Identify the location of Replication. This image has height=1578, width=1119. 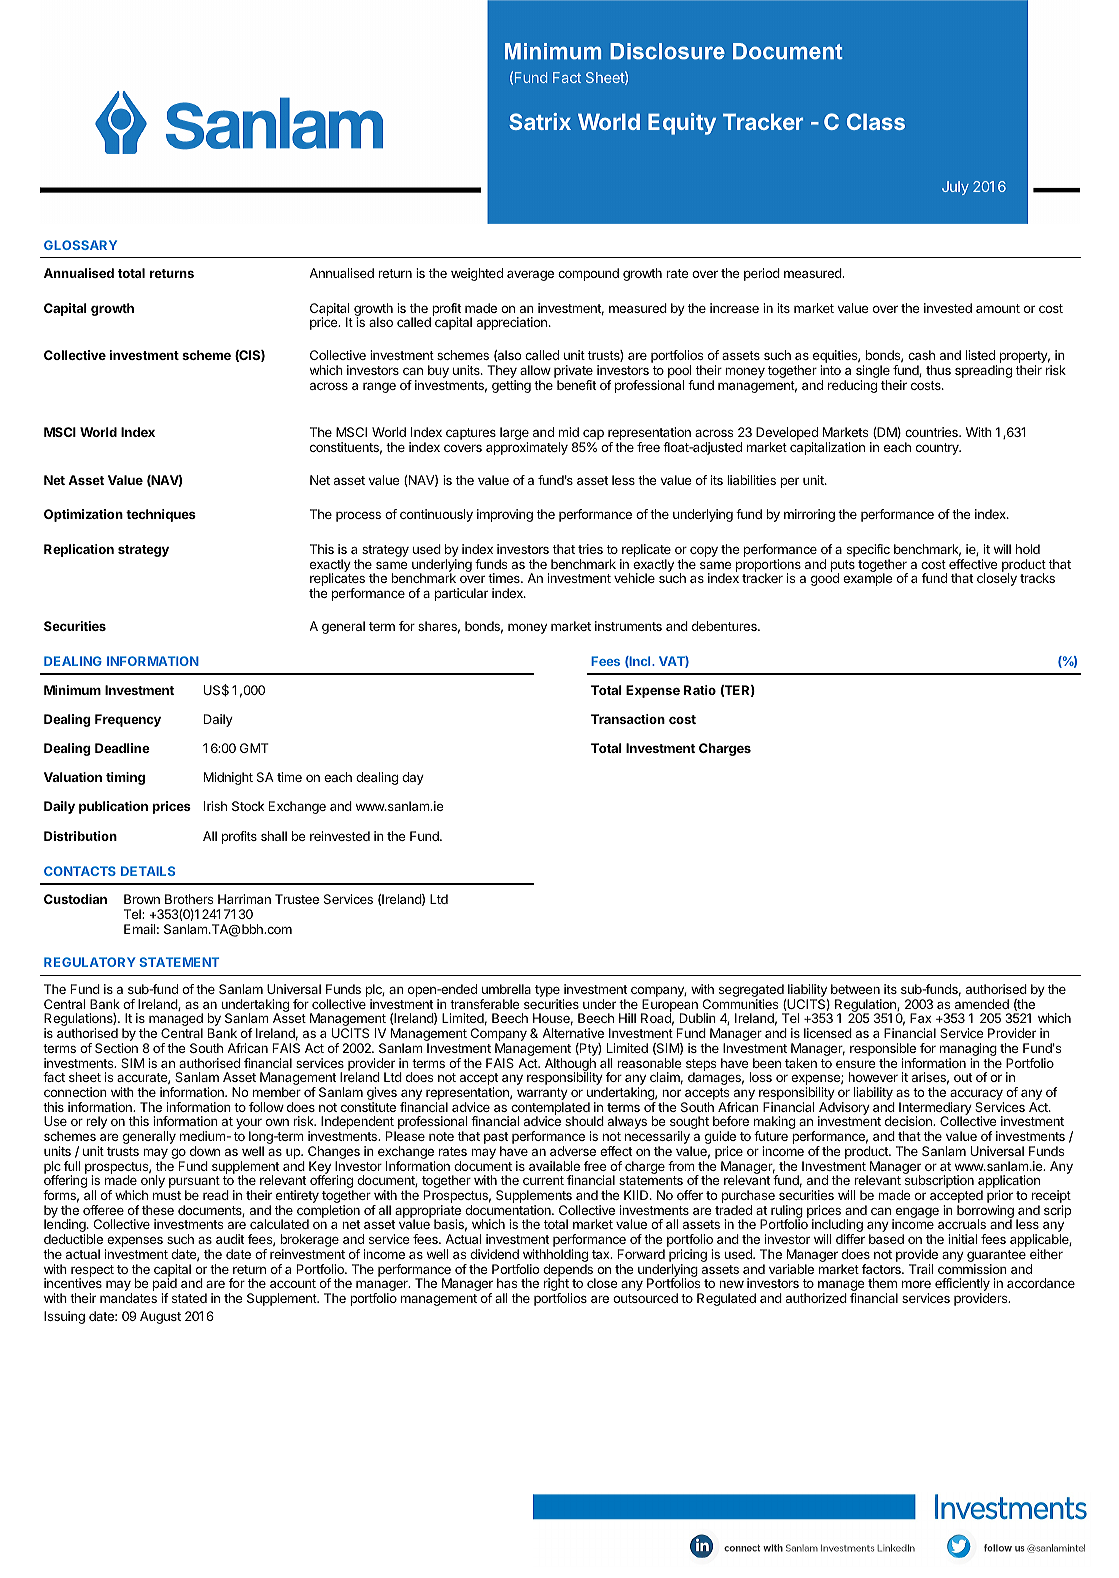
(79, 550).
